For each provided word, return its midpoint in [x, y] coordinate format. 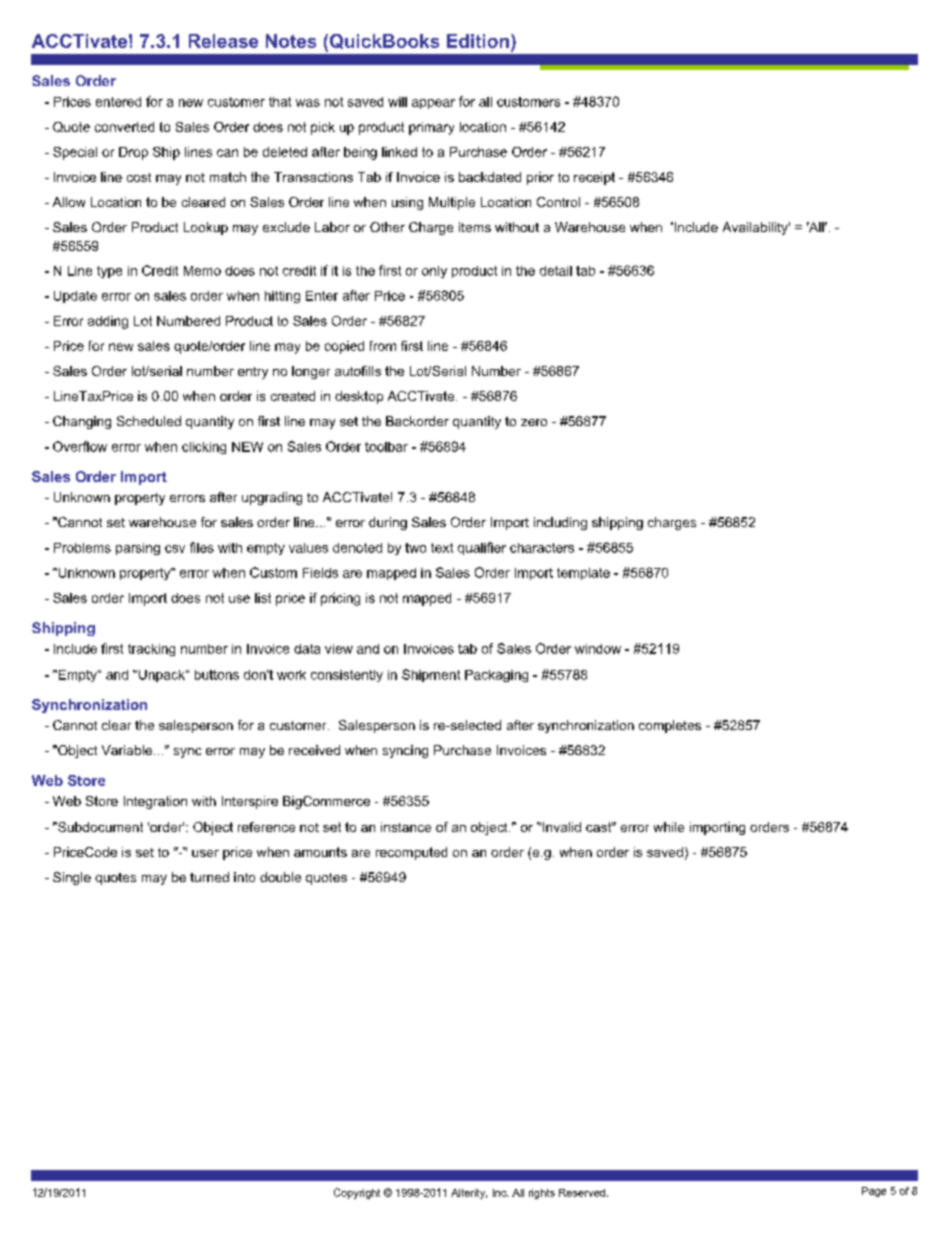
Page [874, 1192]
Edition [478, 41]
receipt [594, 178]
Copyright [357, 1193]
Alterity [469, 1194]
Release [223, 41]
